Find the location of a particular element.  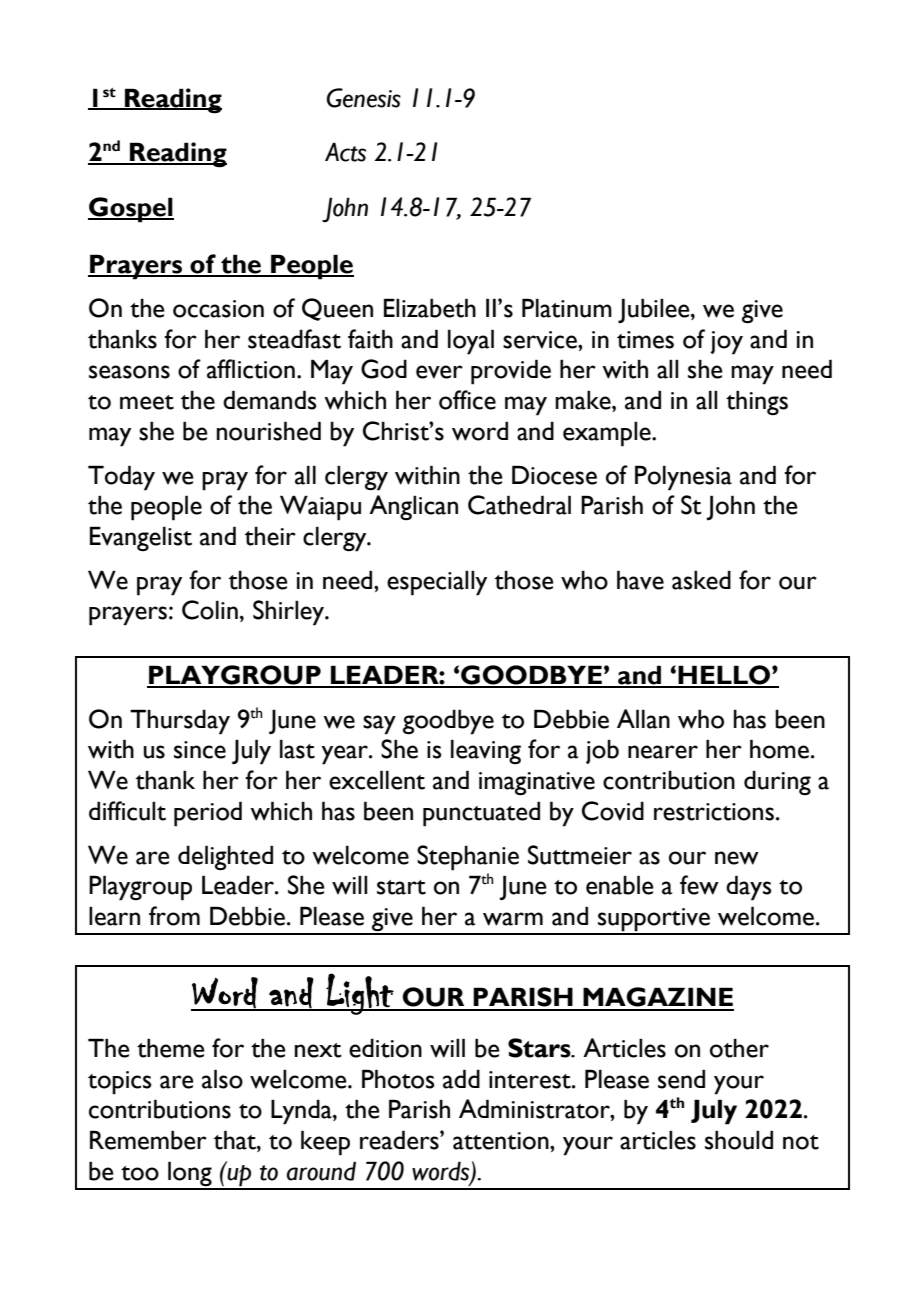

Remember is located at coordinates (148, 1140).
